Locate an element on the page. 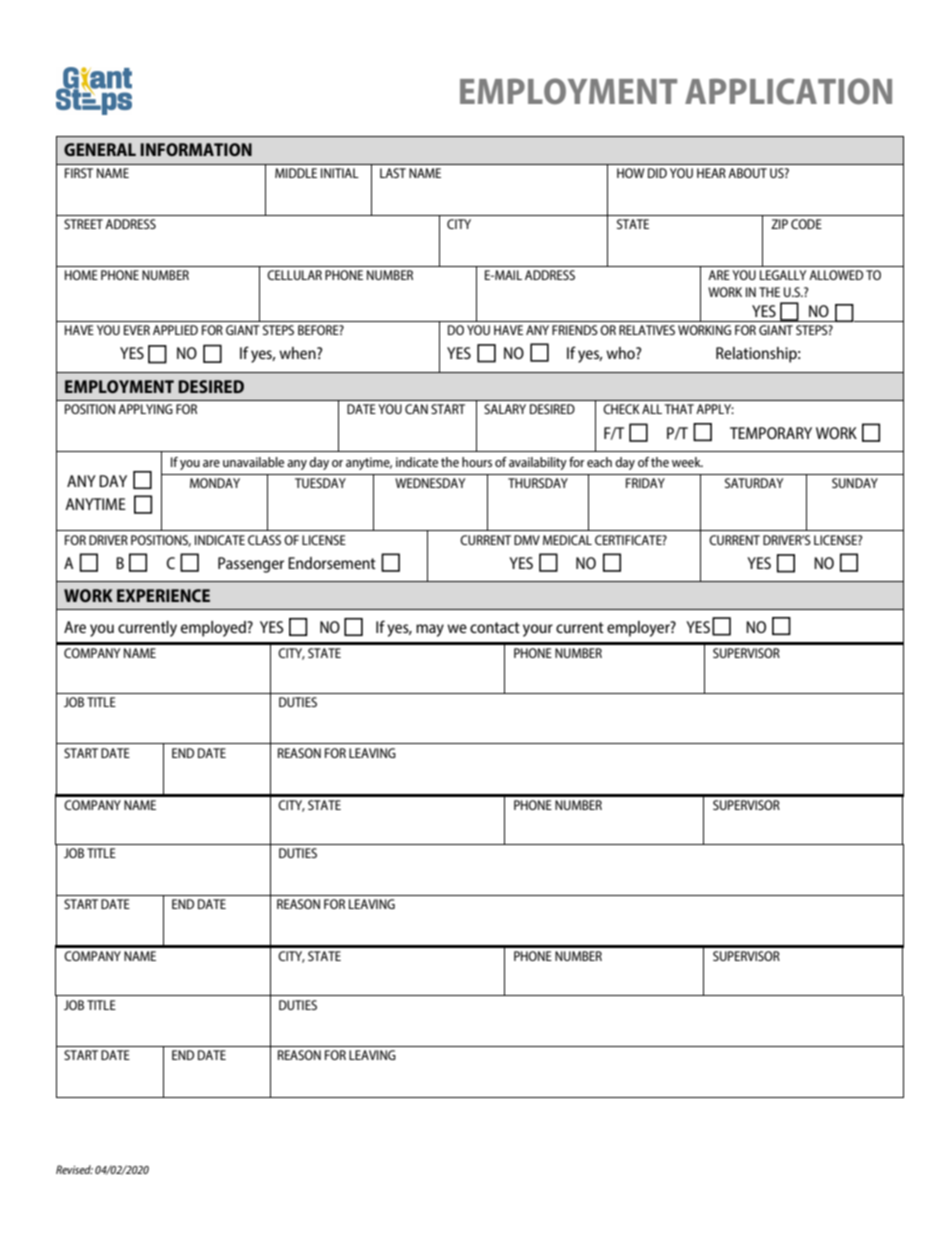  LAST is located at coordinates (393, 173).
